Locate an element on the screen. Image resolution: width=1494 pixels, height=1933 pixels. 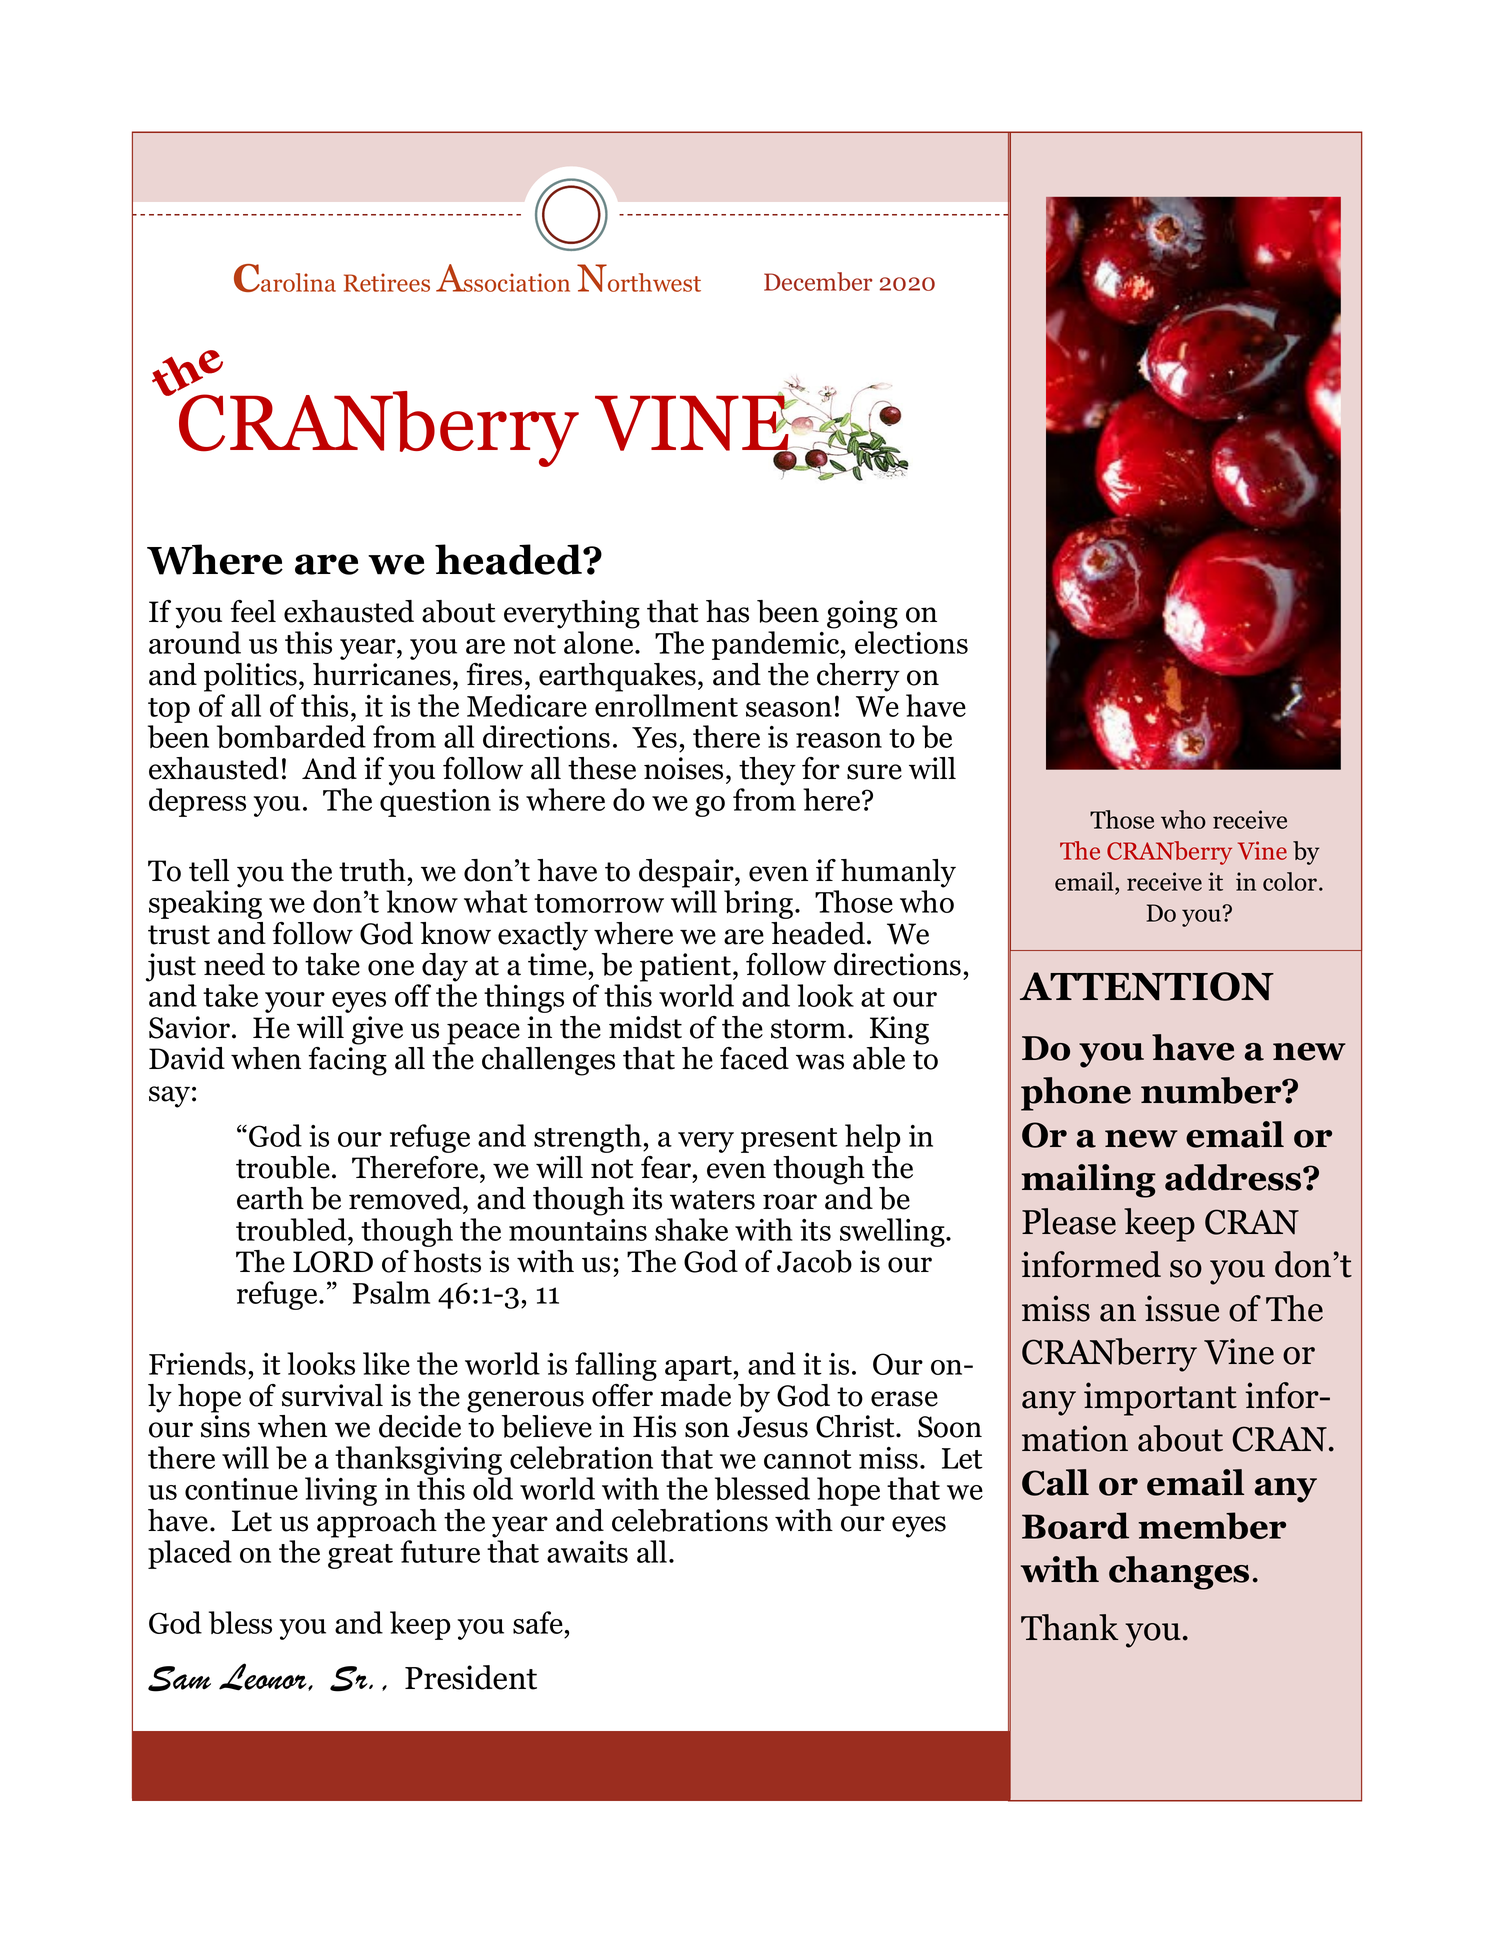
has is located at coordinates (727, 611).
